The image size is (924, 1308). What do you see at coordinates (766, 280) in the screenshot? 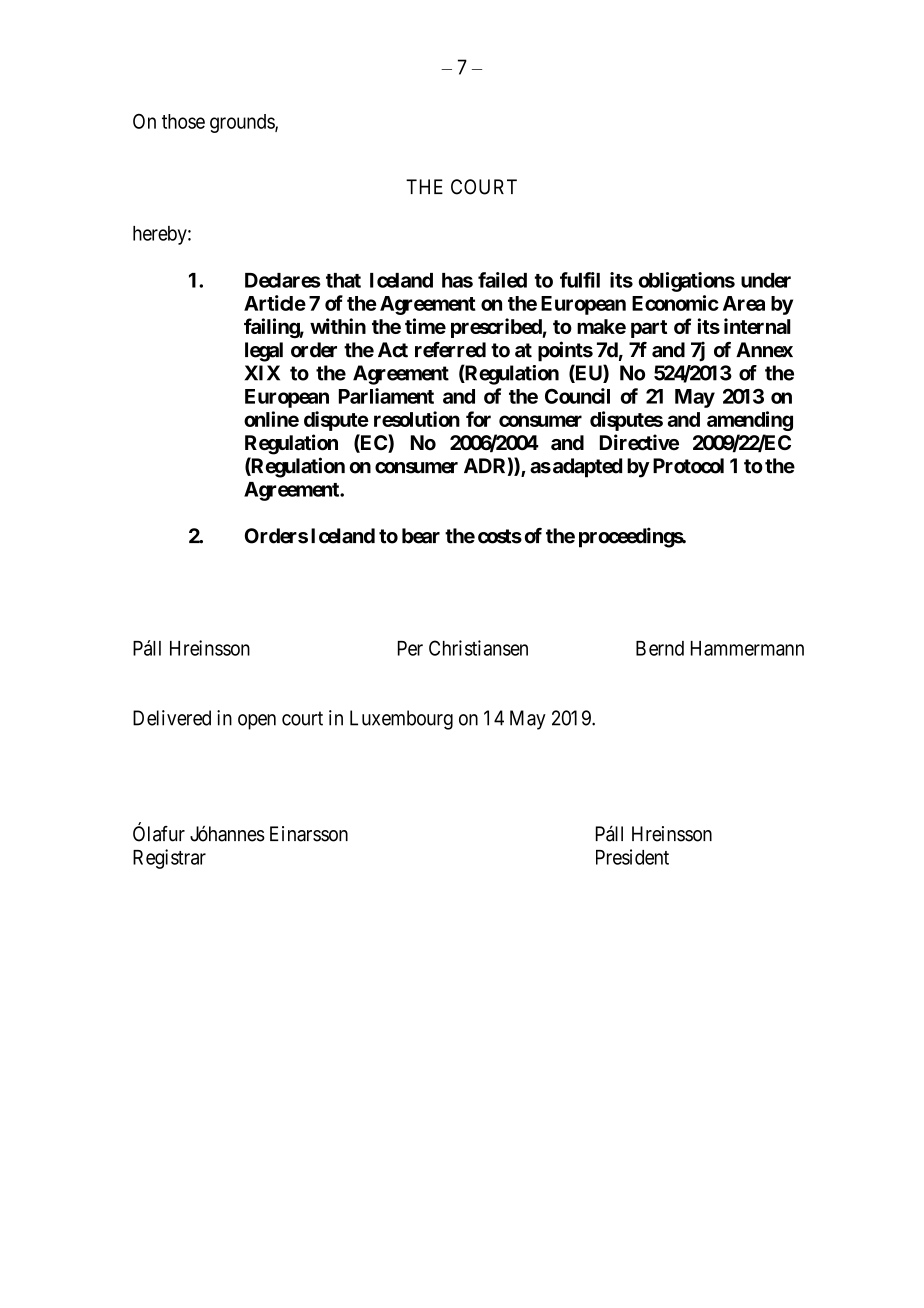
I see `under` at bounding box center [766, 280].
